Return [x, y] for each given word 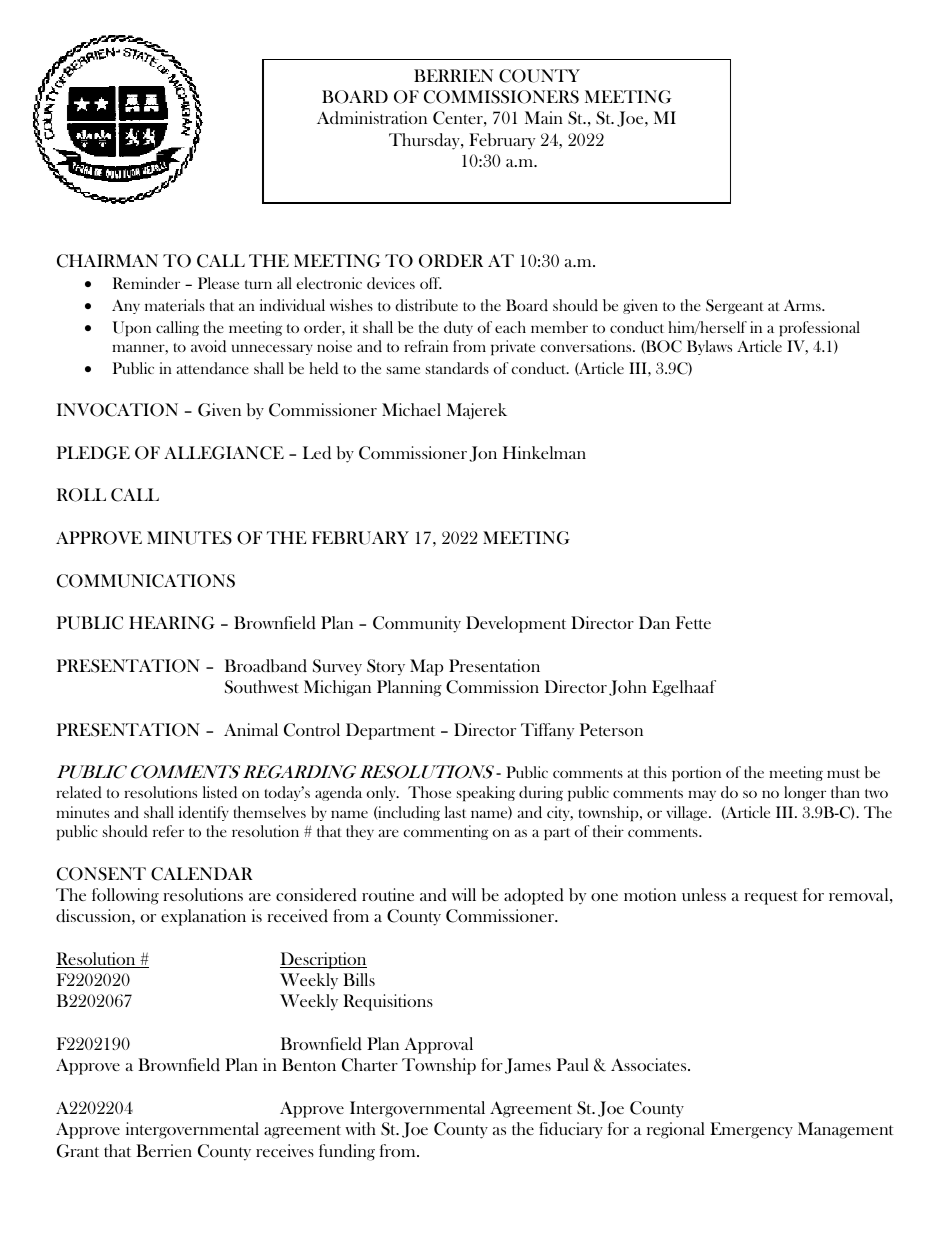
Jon [483, 454]
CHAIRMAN [107, 261]
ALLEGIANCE [224, 453]
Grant [78, 1151]
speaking [486, 794]
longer [805, 793]
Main [544, 117]
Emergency [751, 1130]
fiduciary [571, 1130]
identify [204, 813]
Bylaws [709, 347]
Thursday [425, 141]
